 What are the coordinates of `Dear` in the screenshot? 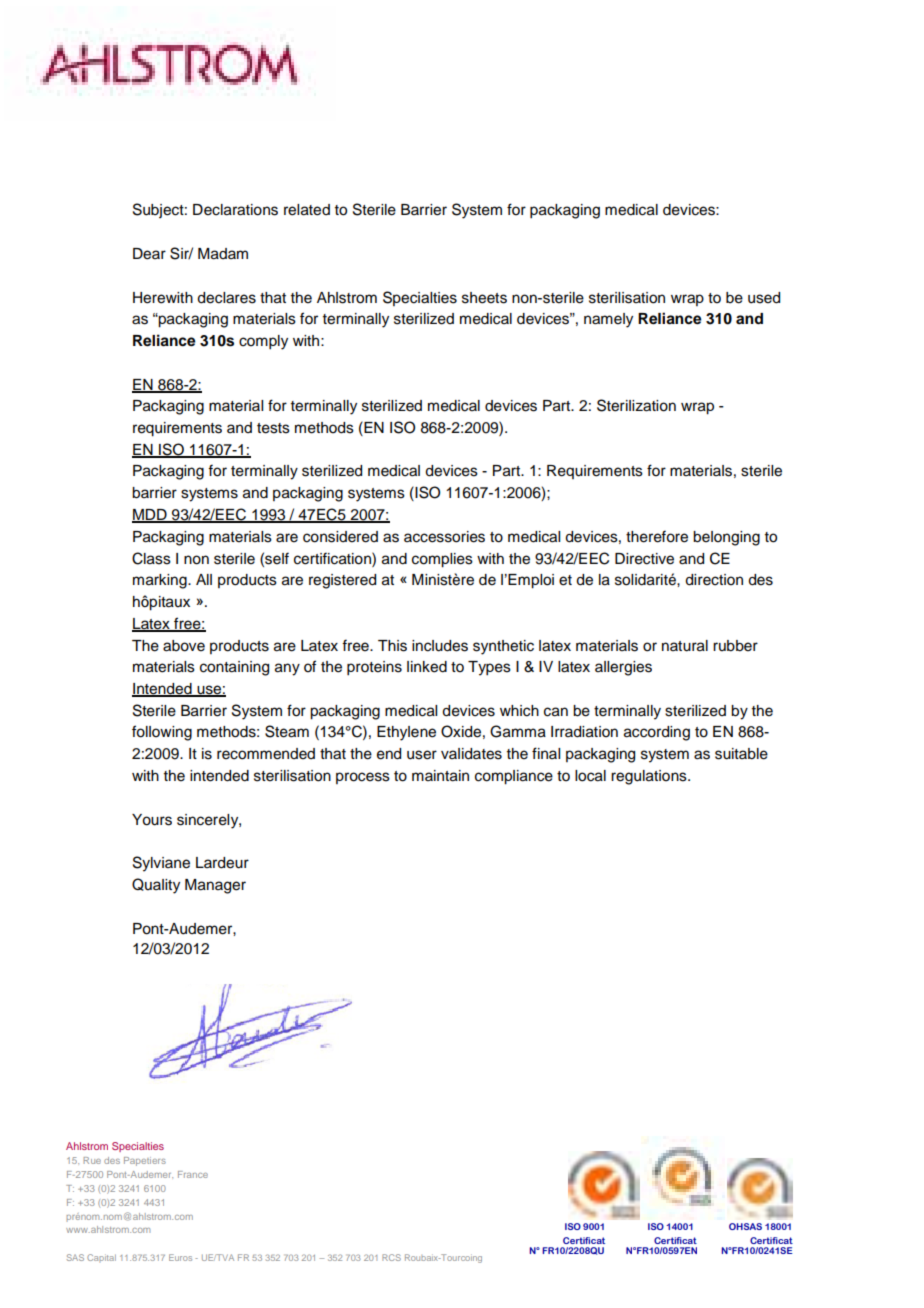 It's located at (149, 254).
